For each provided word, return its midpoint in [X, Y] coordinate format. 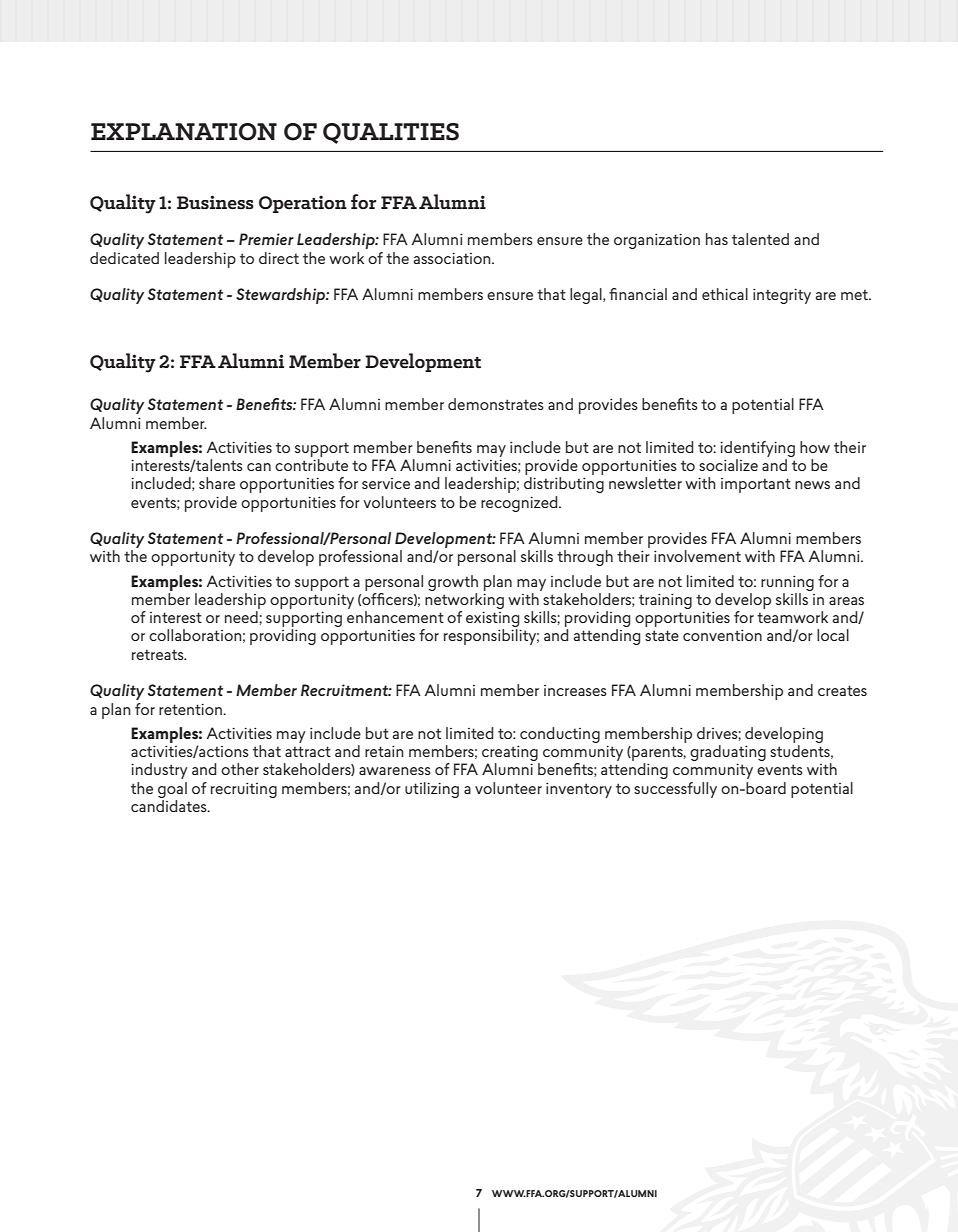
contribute [311, 465]
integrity [782, 296]
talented [760, 239]
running [787, 583]
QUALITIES [391, 133]
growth [453, 583]
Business [215, 202]
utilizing [432, 790]
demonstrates [496, 404]
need [242, 617]
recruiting [244, 790]
